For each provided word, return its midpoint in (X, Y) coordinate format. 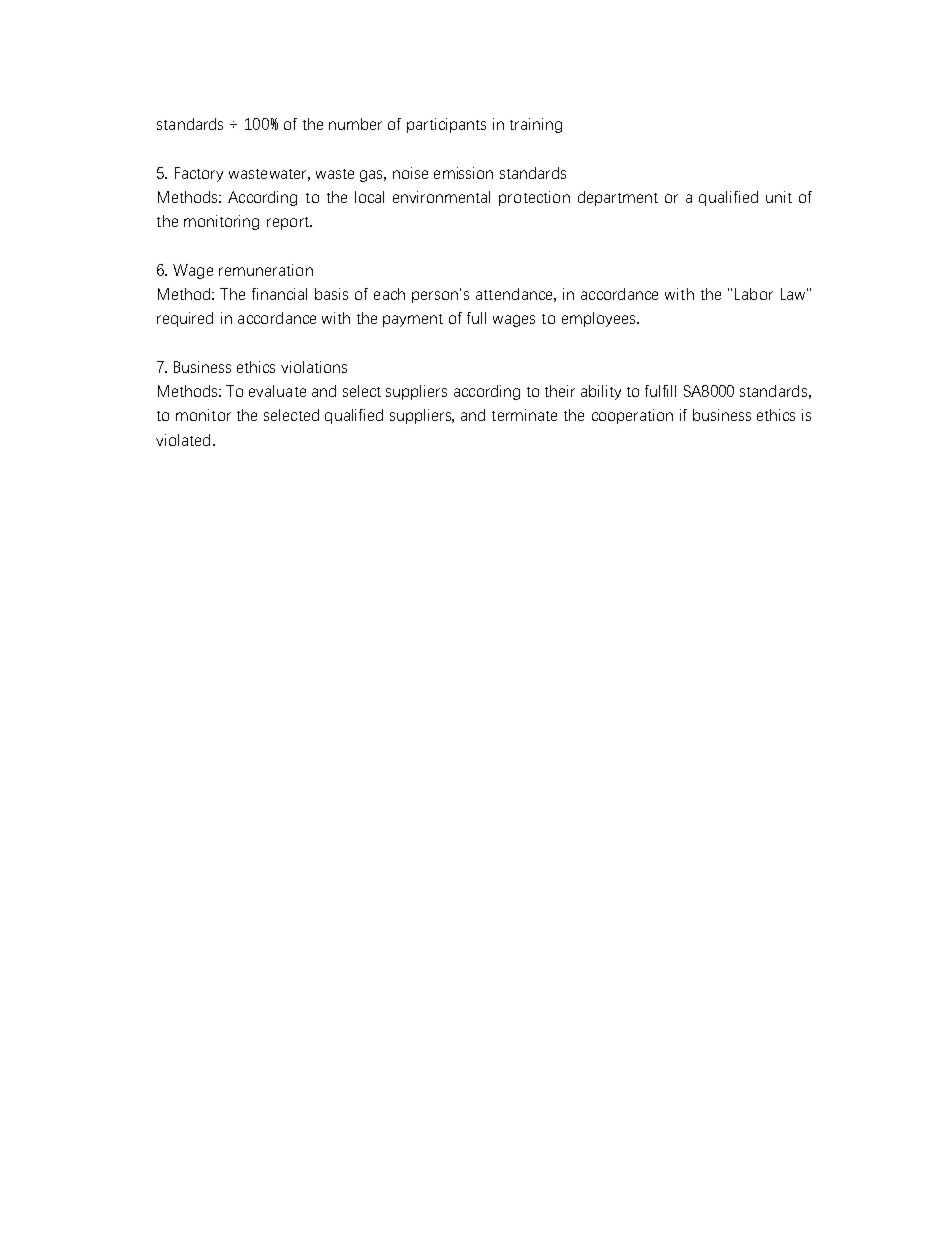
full (476, 318)
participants (446, 125)
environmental (441, 197)
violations (314, 367)
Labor (754, 294)
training (536, 125)
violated (183, 440)
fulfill (660, 391)
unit (779, 197)
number (355, 124)
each (389, 294)
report (289, 223)
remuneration (266, 270)
